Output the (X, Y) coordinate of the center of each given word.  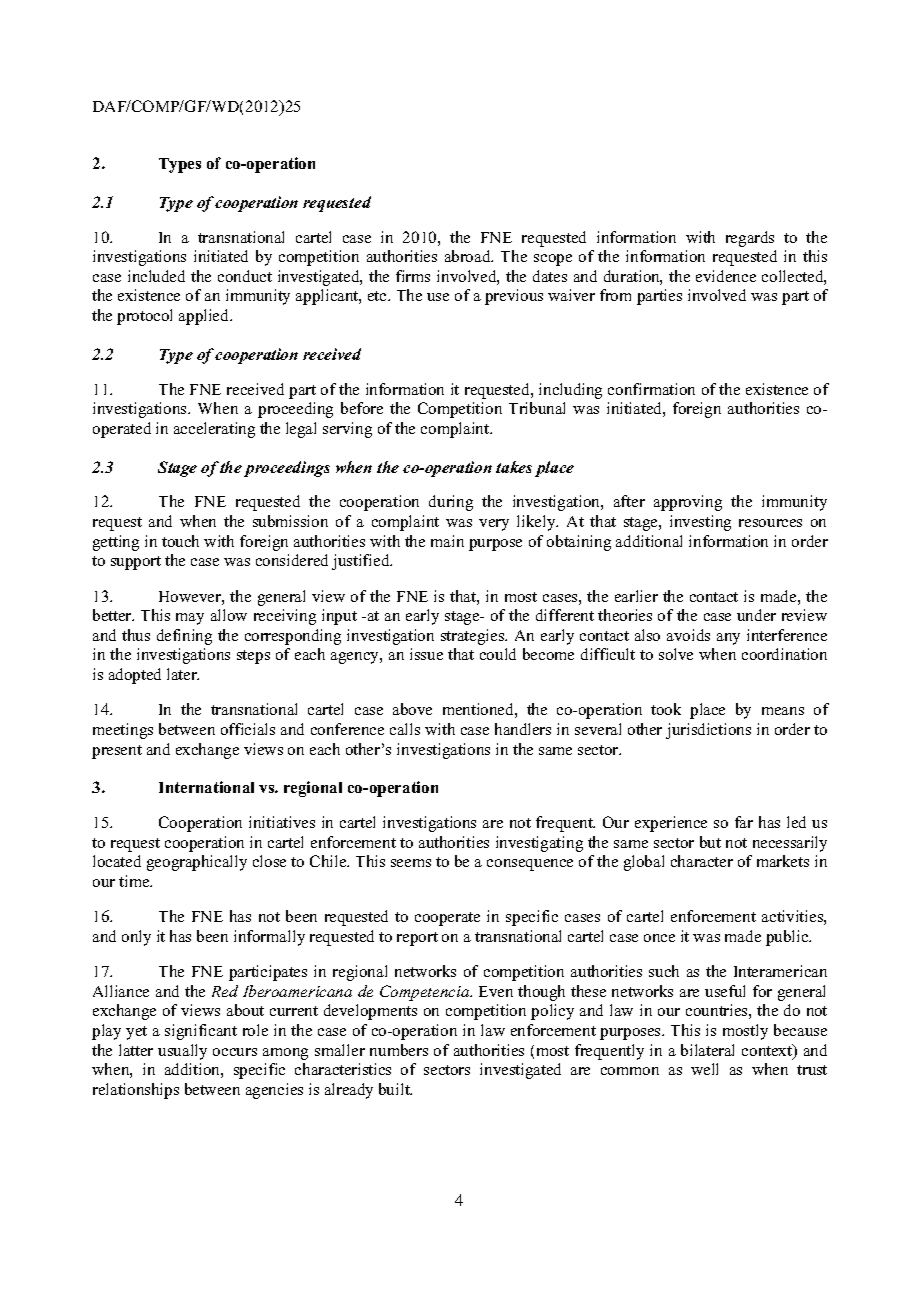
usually (182, 1052)
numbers (399, 1050)
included (156, 276)
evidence (726, 276)
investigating (539, 844)
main (447, 541)
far (744, 822)
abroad (469, 256)
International (206, 787)
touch (180, 541)
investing (700, 523)
